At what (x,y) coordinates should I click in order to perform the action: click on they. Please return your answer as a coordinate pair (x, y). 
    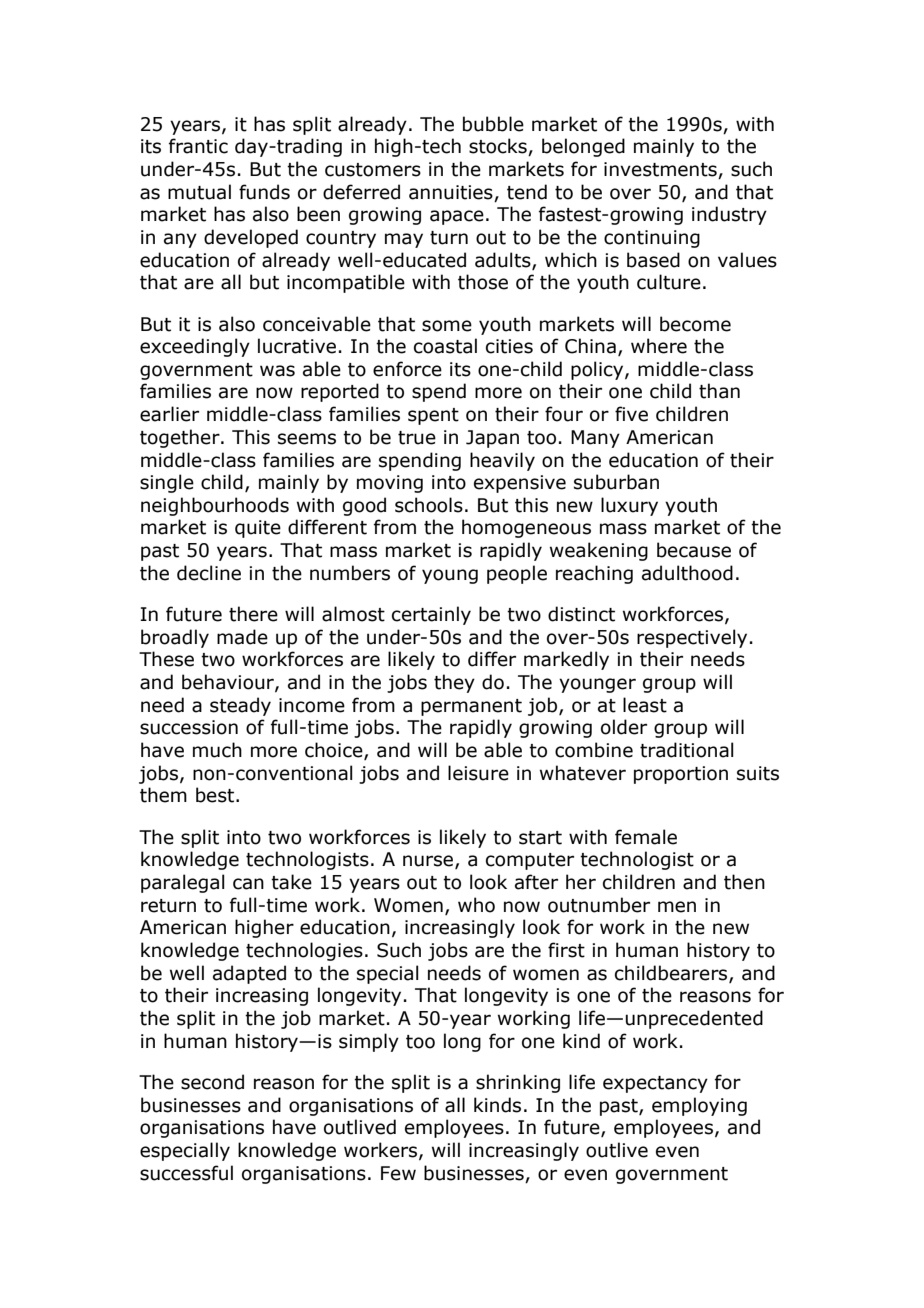
    Looking at the image, I should click on (454, 683).
